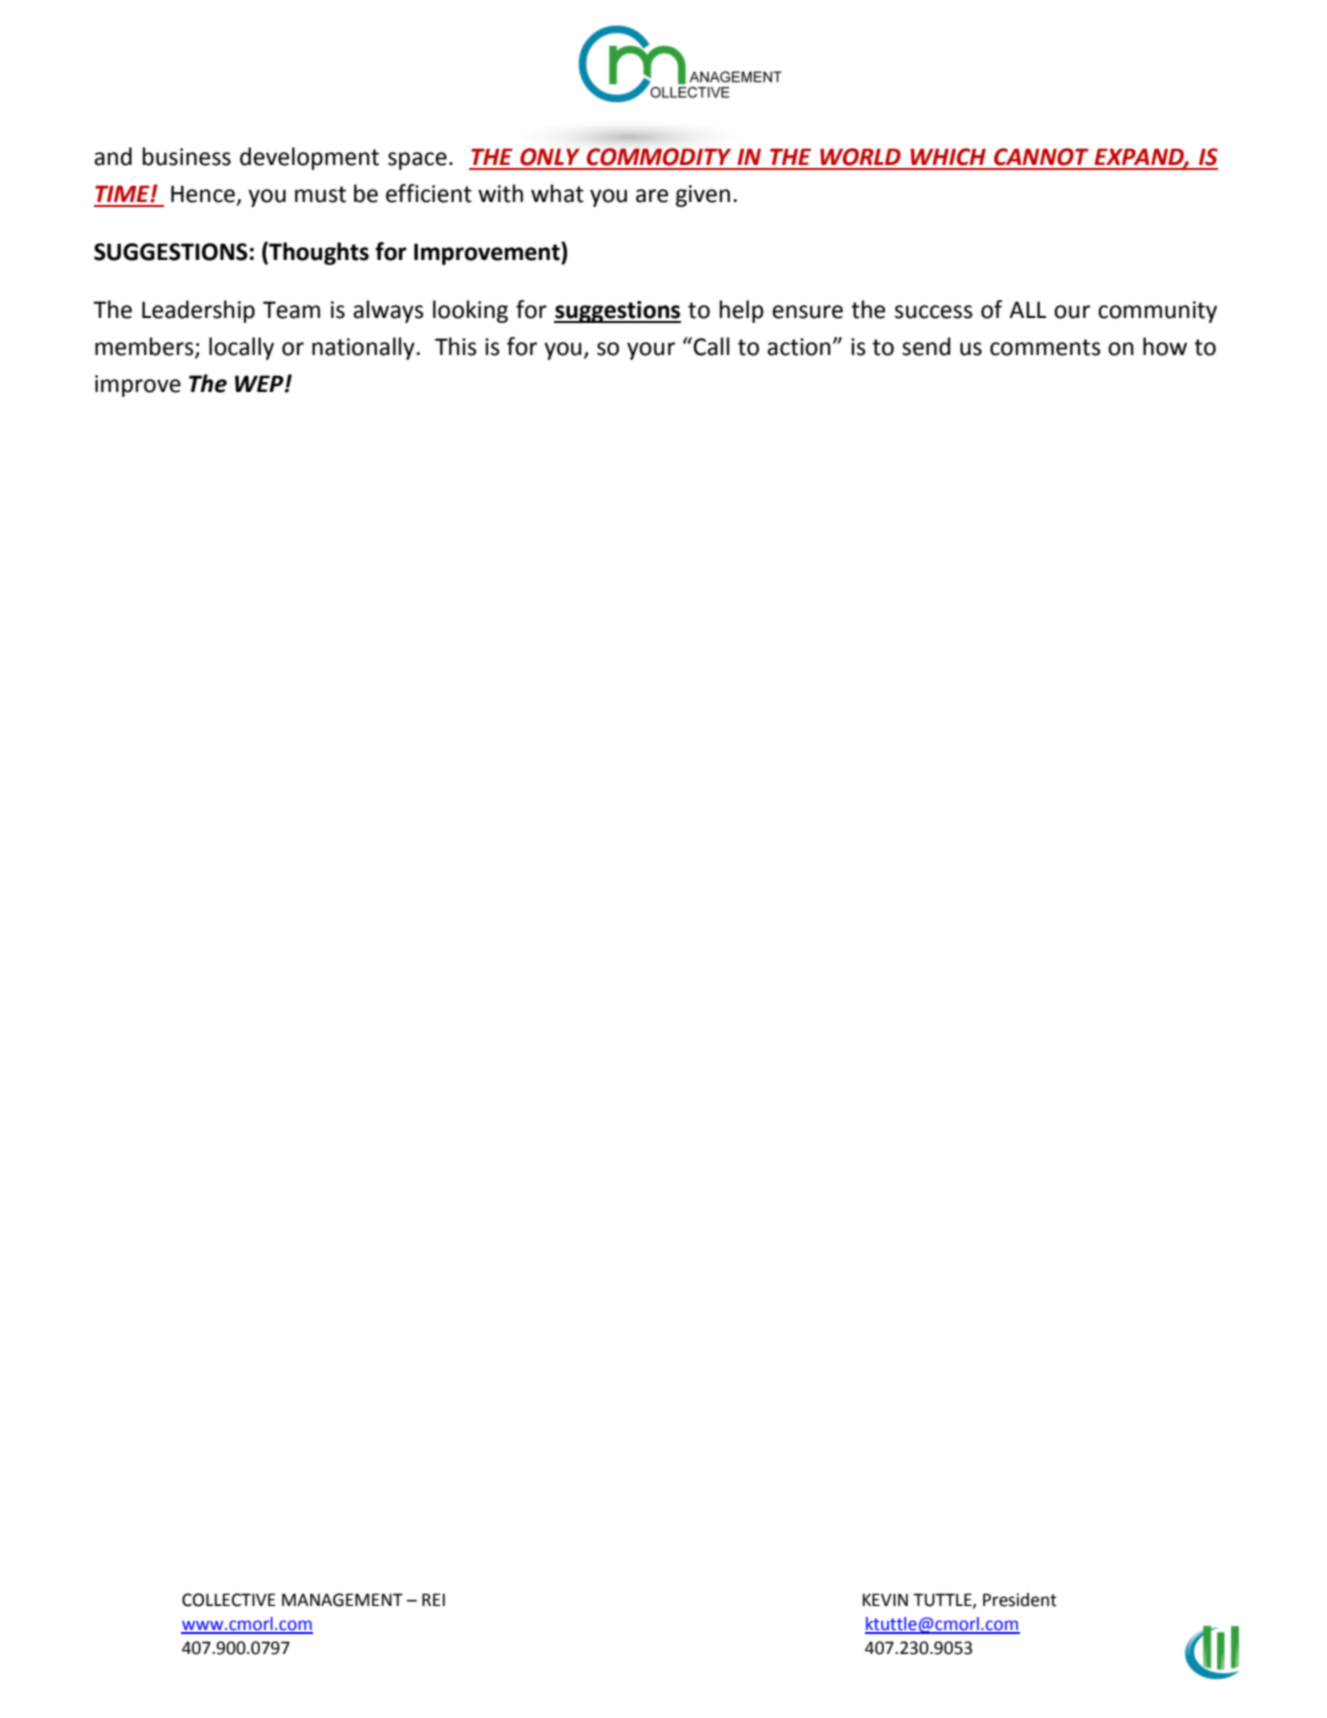  What do you see at coordinates (433, 1599) in the screenshot?
I see `REI` at bounding box center [433, 1599].
